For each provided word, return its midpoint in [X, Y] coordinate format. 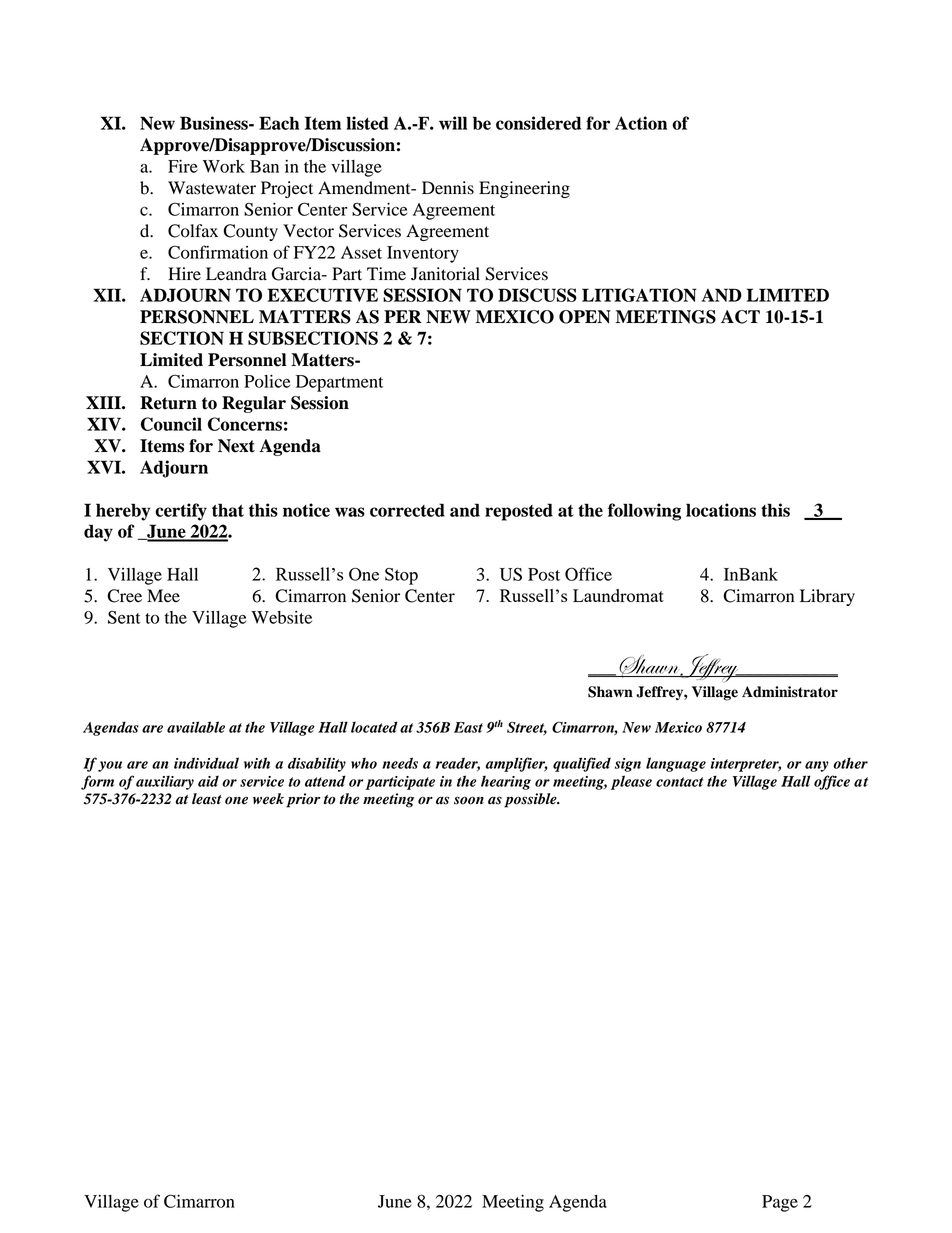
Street [527, 728]
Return [168, 403]
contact [679, 782]
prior [303, 800]
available [196, 727]
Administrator [790, 692]
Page [780, 1203]
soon [469, 800]
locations [721, 510]
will [453, 123]
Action [641, 123]
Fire [183, 166]
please [631, 782]
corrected [407, 510]
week [268, 799]
